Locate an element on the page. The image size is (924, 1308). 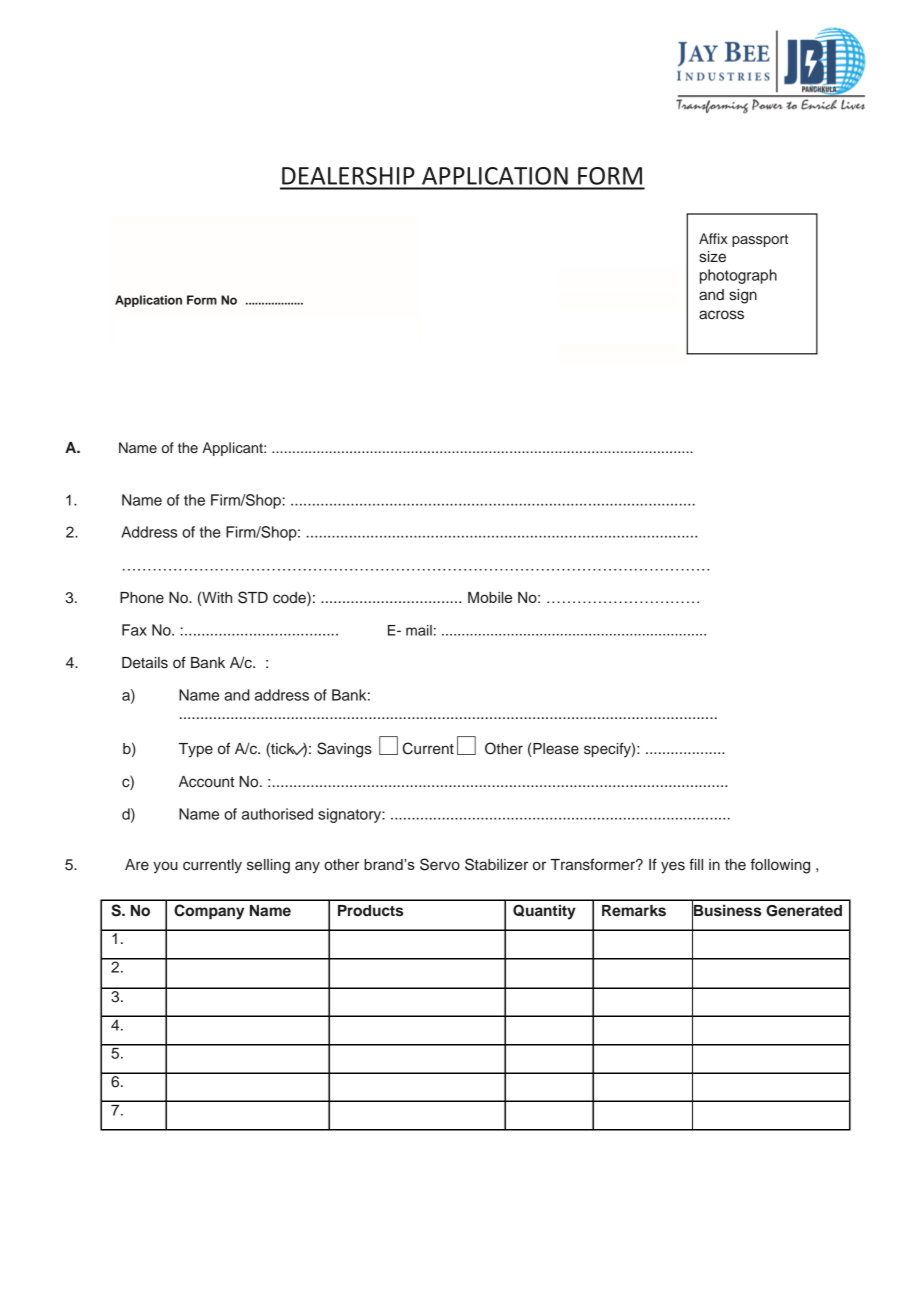
Savings is located at coordinates (344, 750).
